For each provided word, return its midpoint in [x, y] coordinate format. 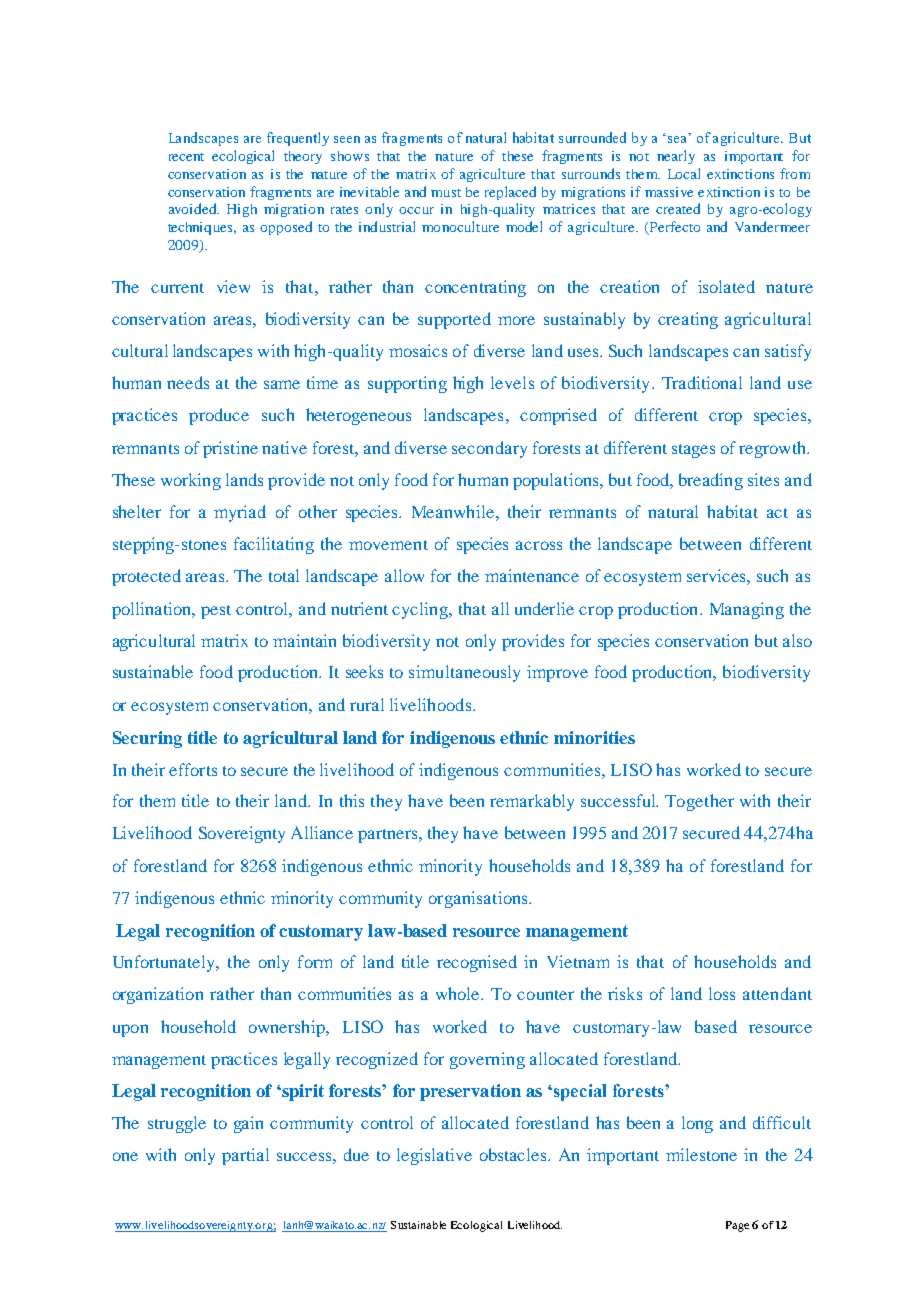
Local [684, 173]
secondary [489, 449]
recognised [477, 963]
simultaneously [464, 673]
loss [722, 993]
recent [186, 157]
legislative [434, 1156]
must [446, 193]
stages [693, 451]
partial [245, 1156]
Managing [747, 610]
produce [219, 416]
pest [216, 612]
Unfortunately [165, 963]
